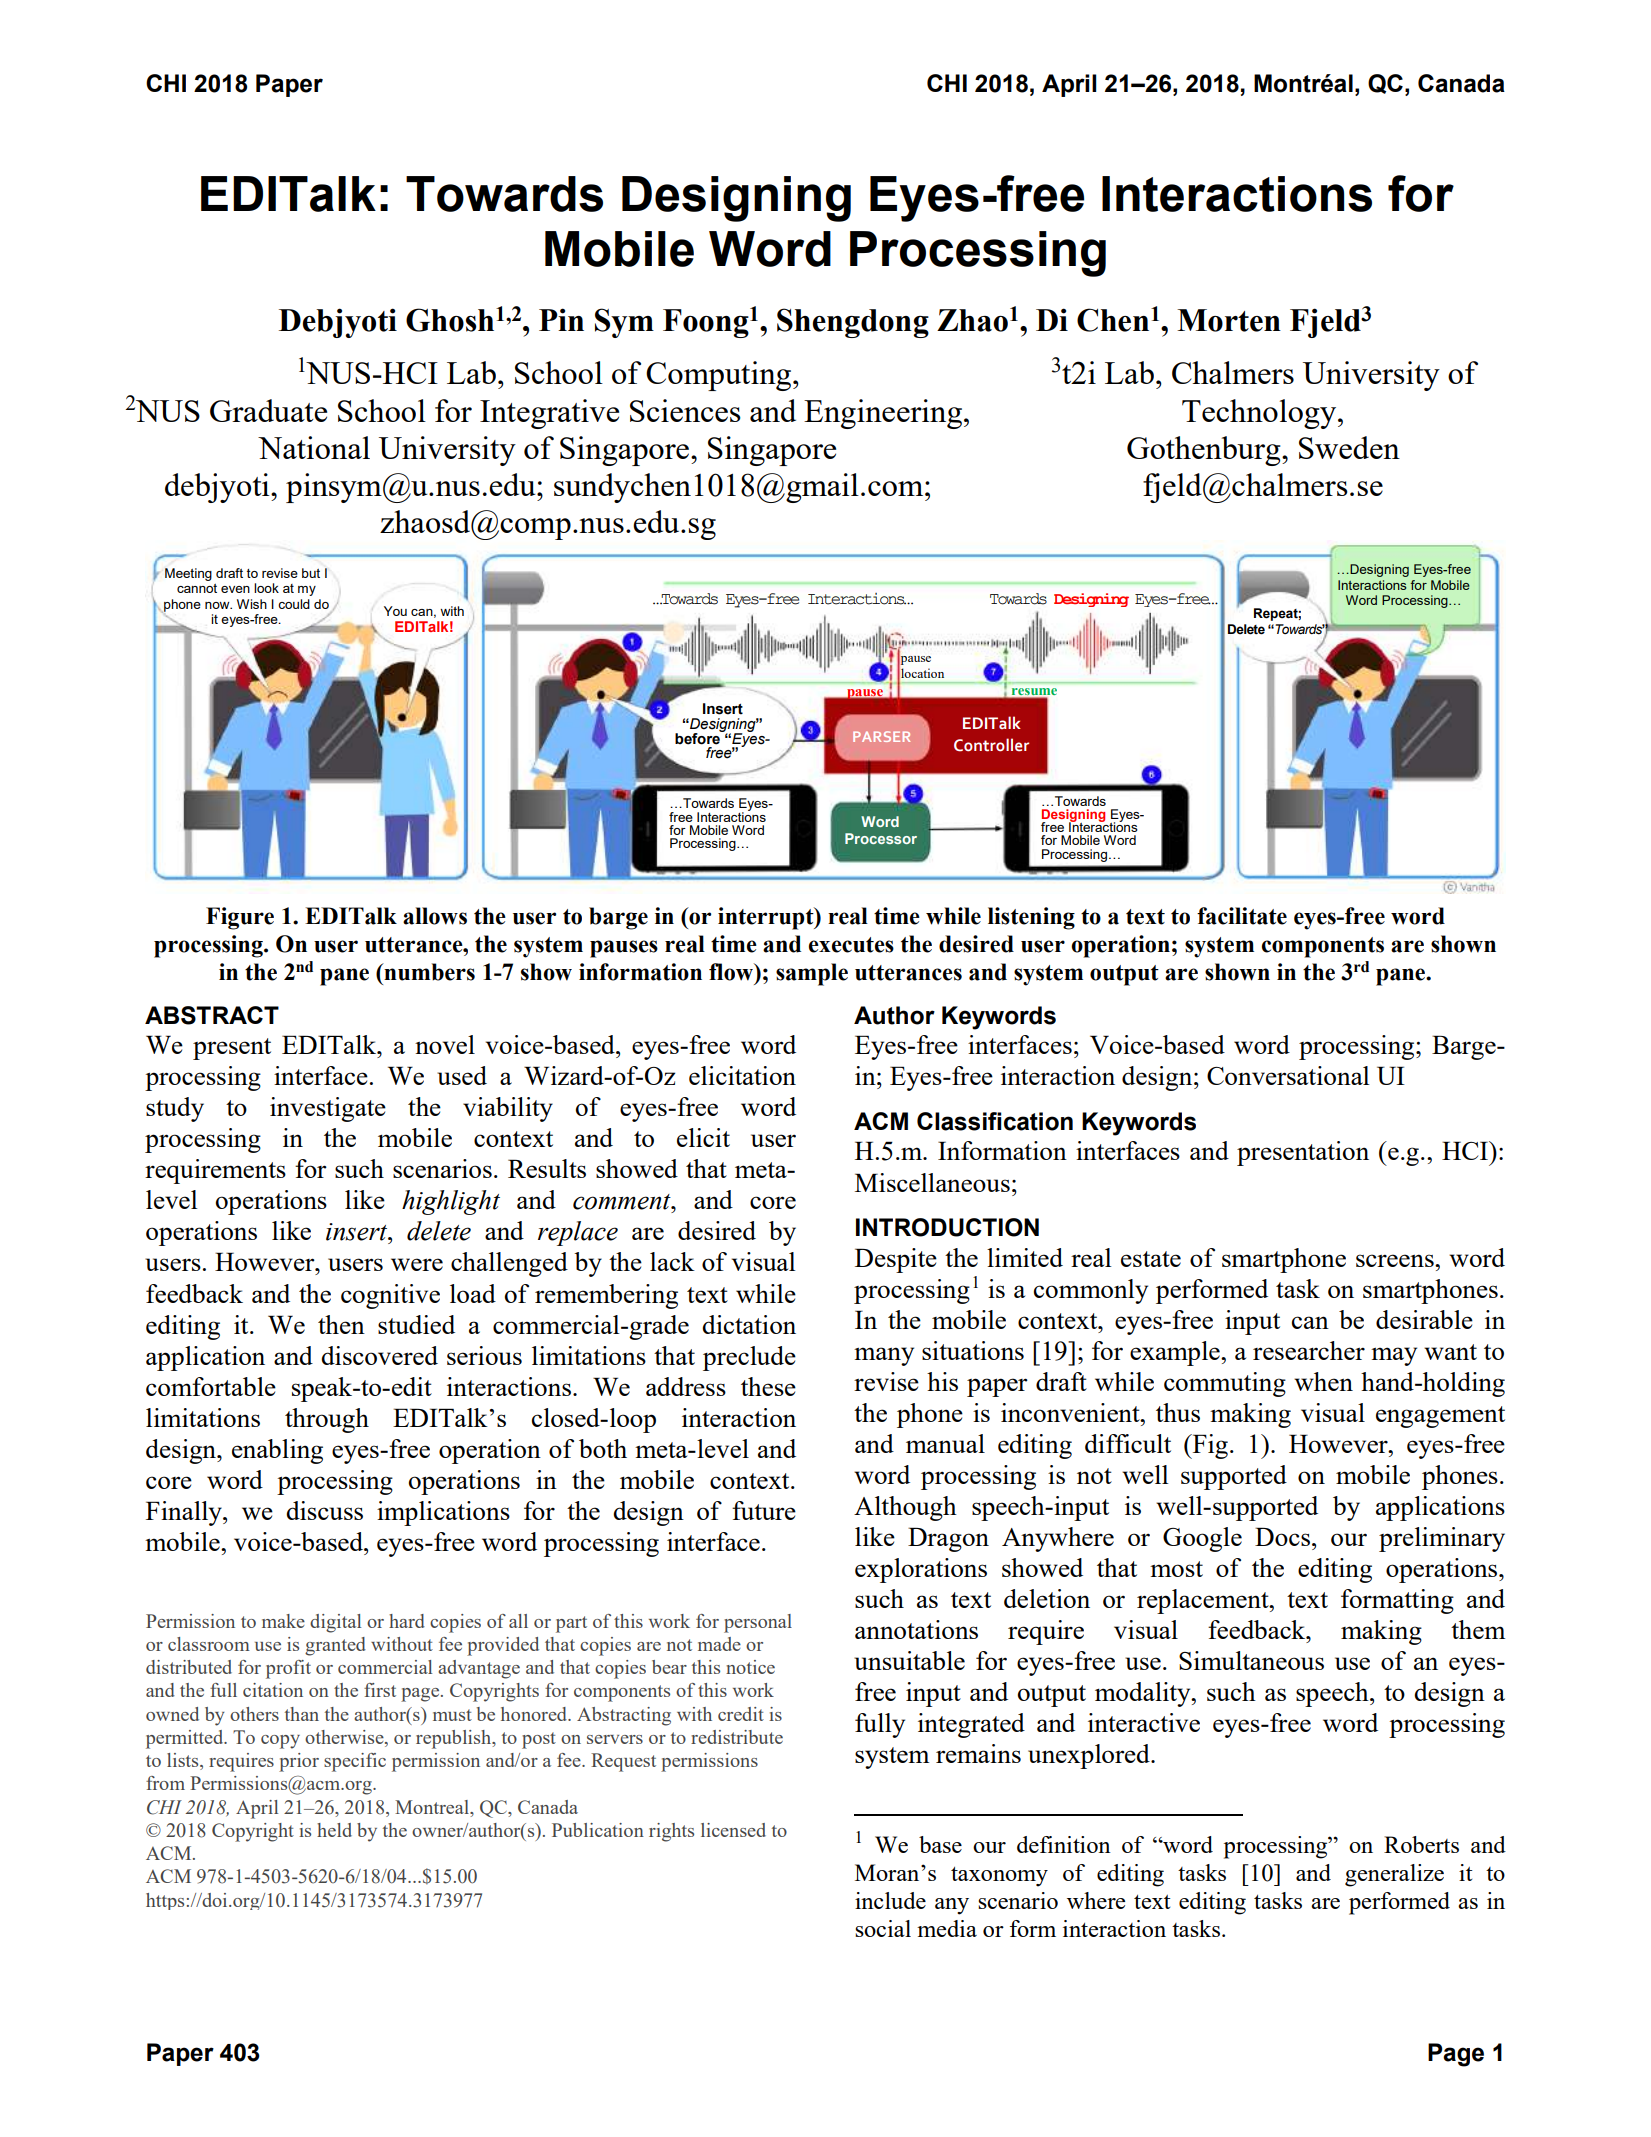  I want to click on sample, so click(812, 974).
